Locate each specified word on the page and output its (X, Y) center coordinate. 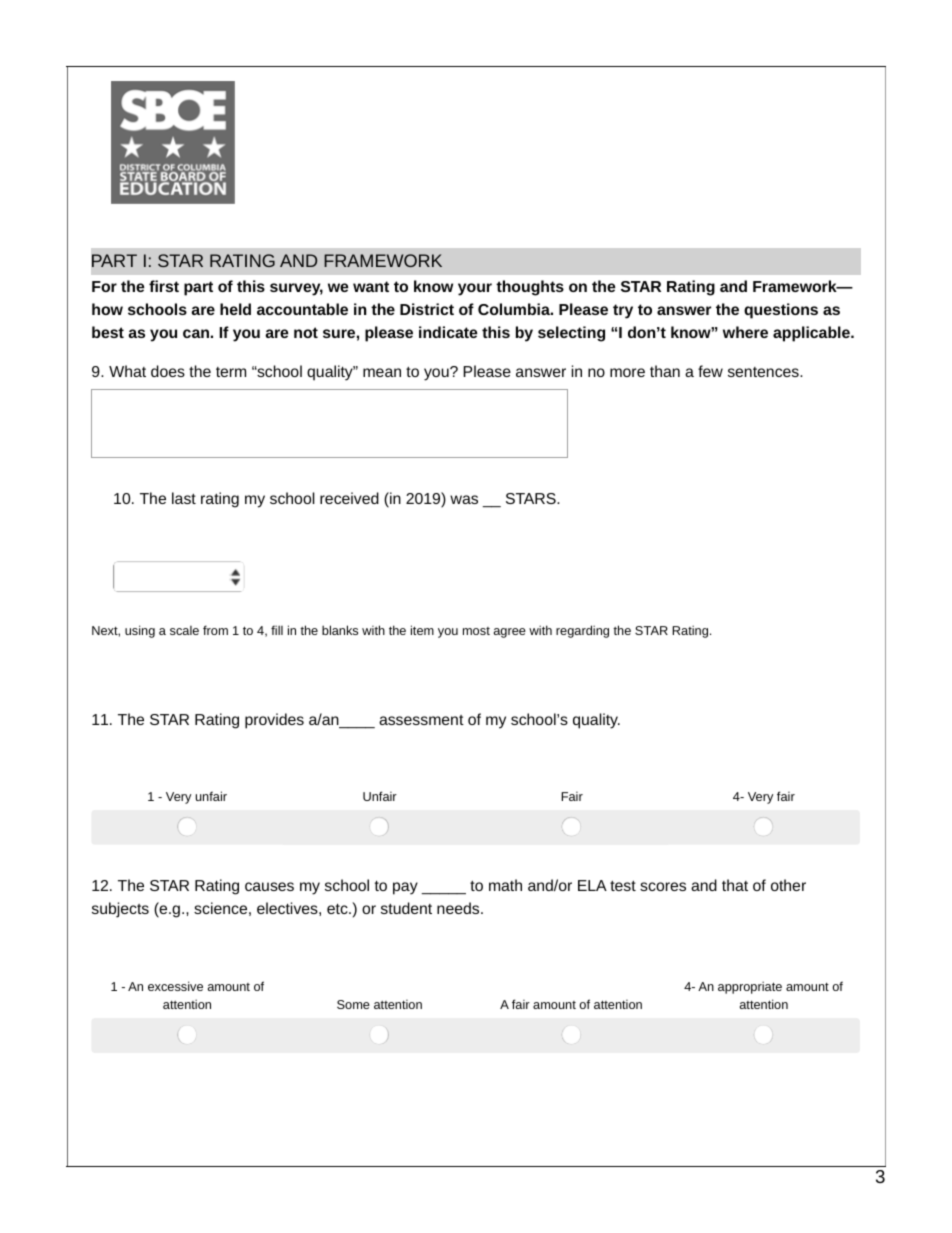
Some (353, 1004)
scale (184, 630)
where (745, 332)
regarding (582, 631)
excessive (175, 986)
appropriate (750, 987)
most (476, 631)
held (235, 309)
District (427, 309)
